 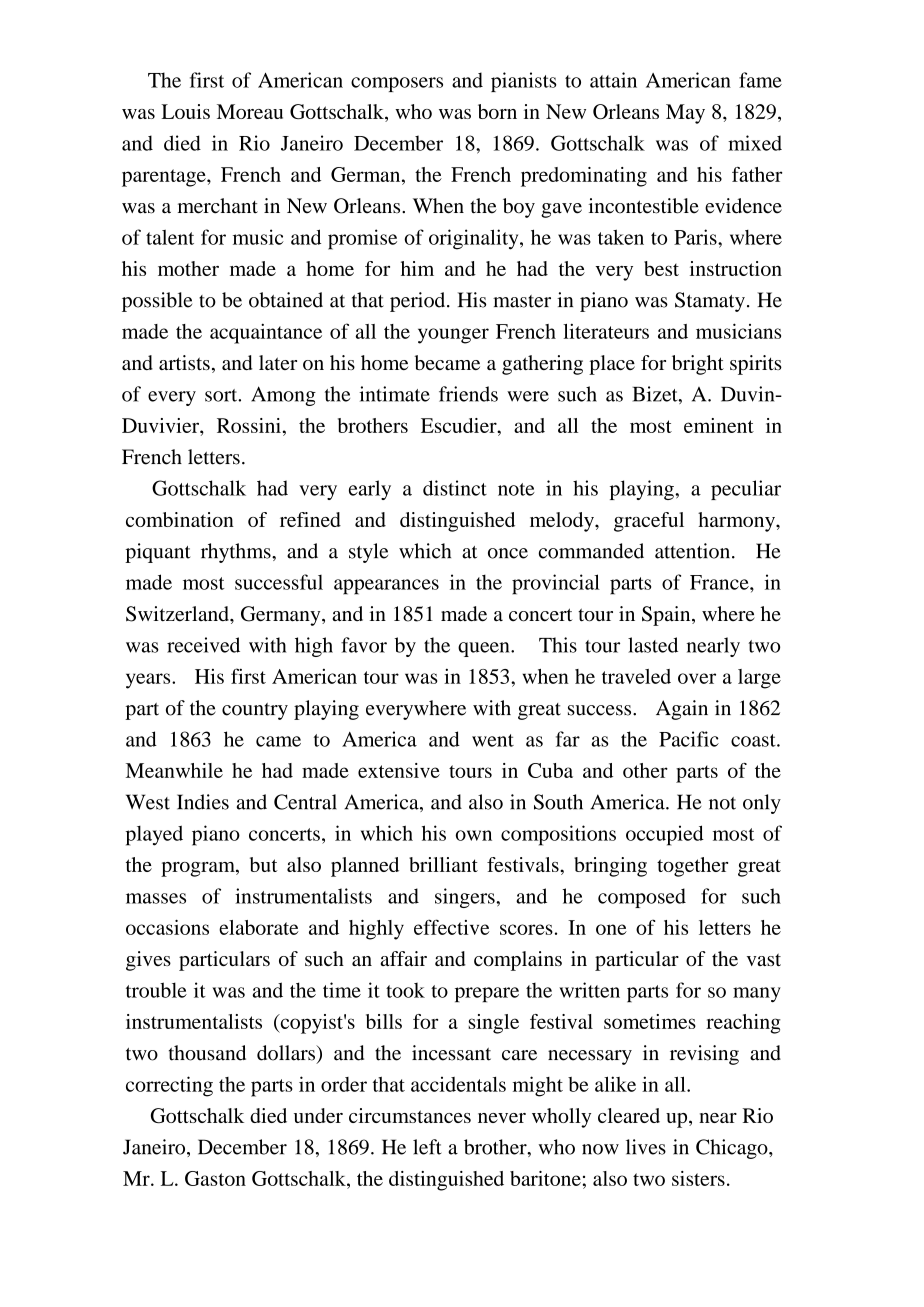 I want to click on May, so click(x=685, y=114).
